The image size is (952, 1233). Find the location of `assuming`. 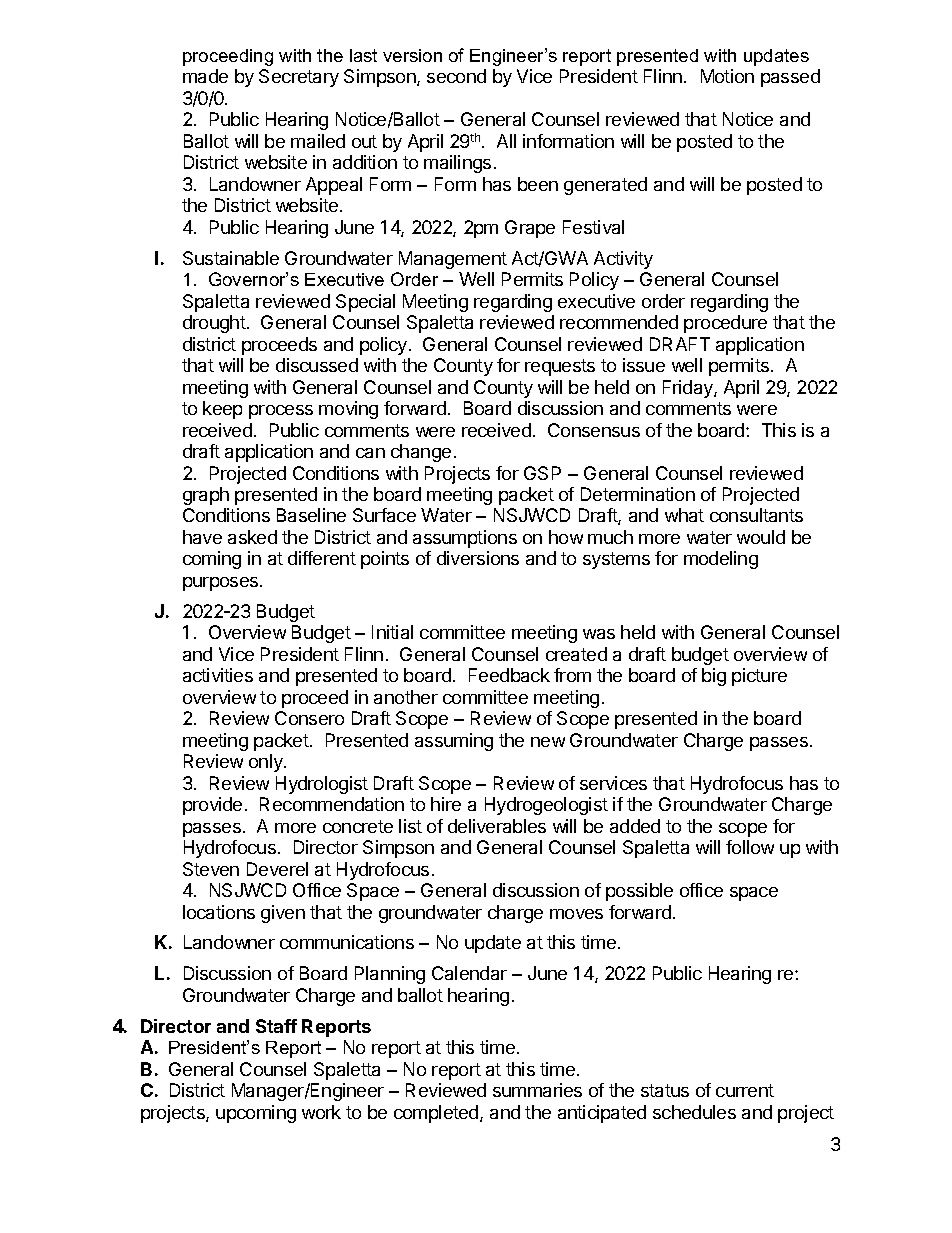

assuming is located at coordinates (454, 742).
